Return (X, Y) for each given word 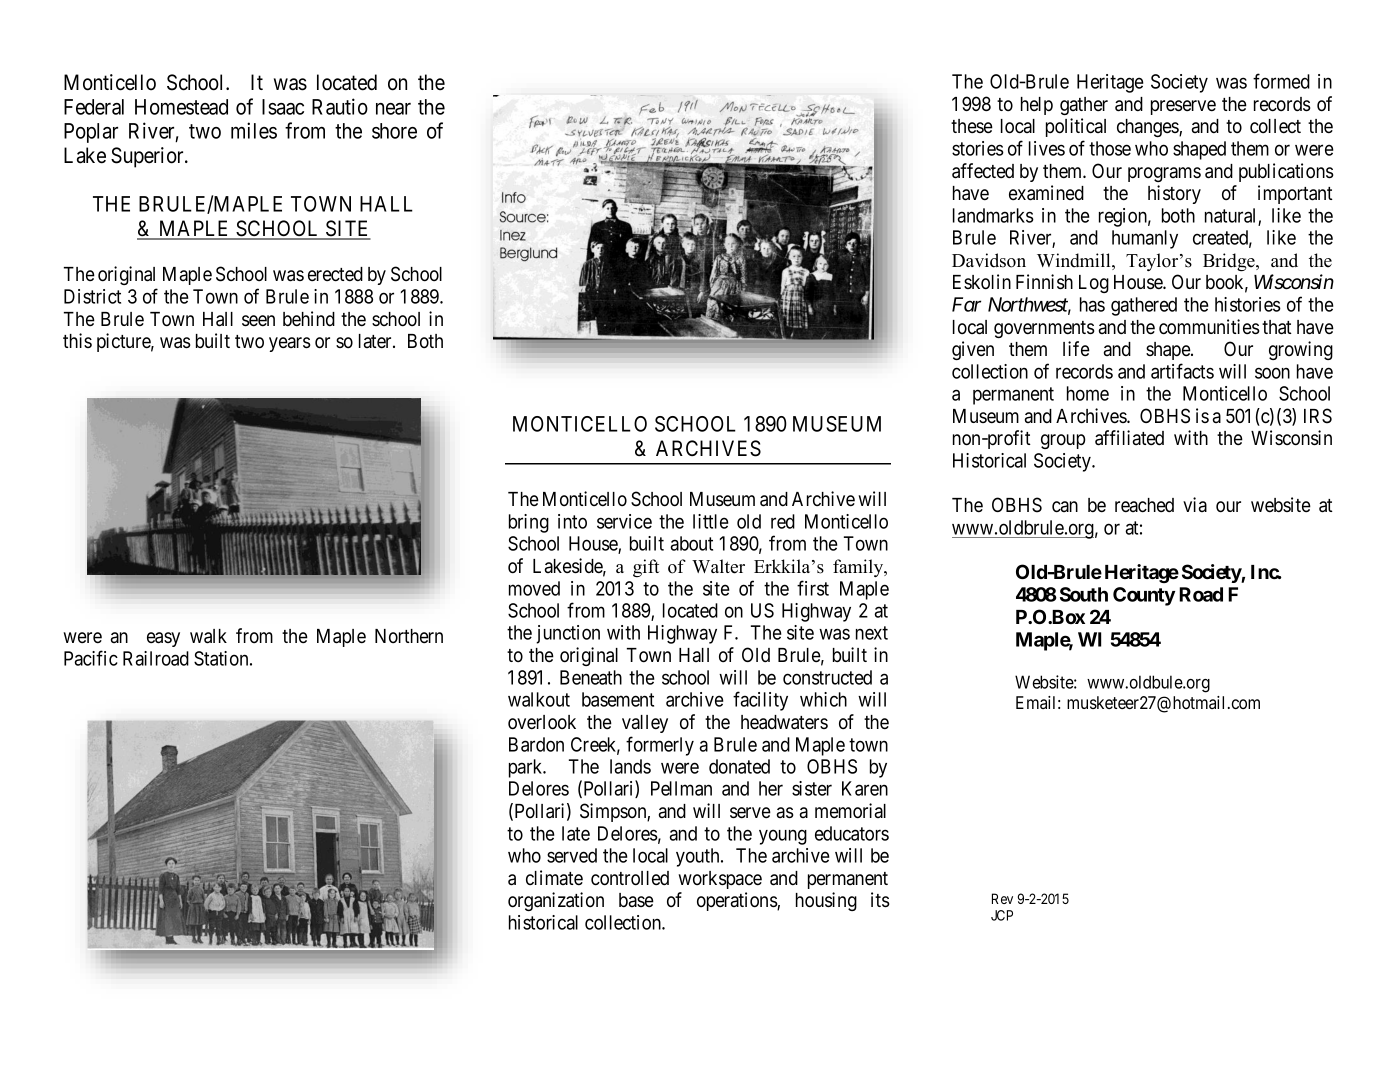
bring (529, 523)
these (972, 126)
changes (1148, 128)
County (1144, 596)
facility (760, 701)
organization (556, 901)
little (711, 521)
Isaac (283, 107)
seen (258, 321)
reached (1144, 505)
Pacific (91, 658)
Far (966, 304)
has (1092, 304)
